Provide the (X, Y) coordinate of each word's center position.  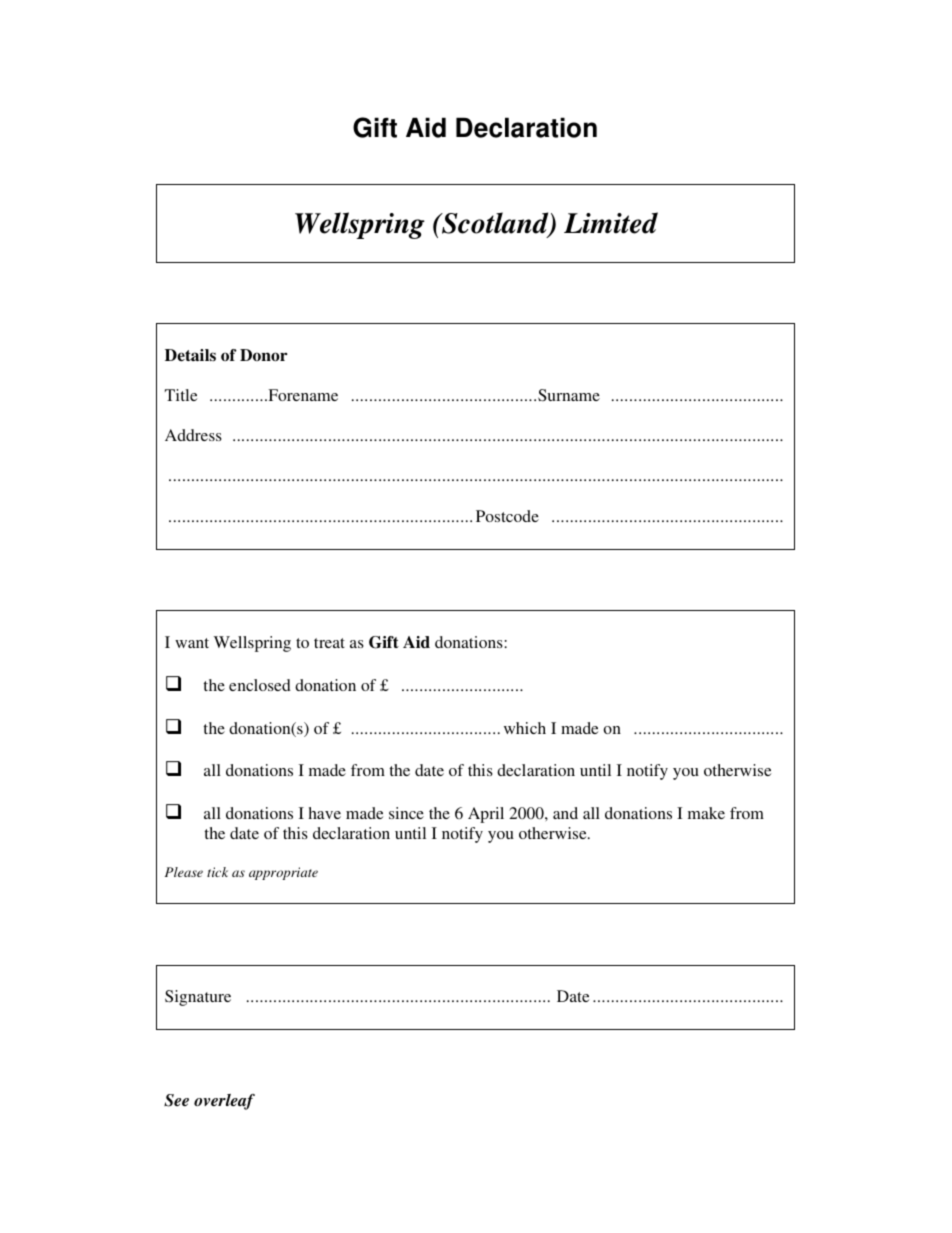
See (176, 1100)
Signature (198, 998)
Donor (263, 355)
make (706, 813)
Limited (611, 223)
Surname (569, 395)
